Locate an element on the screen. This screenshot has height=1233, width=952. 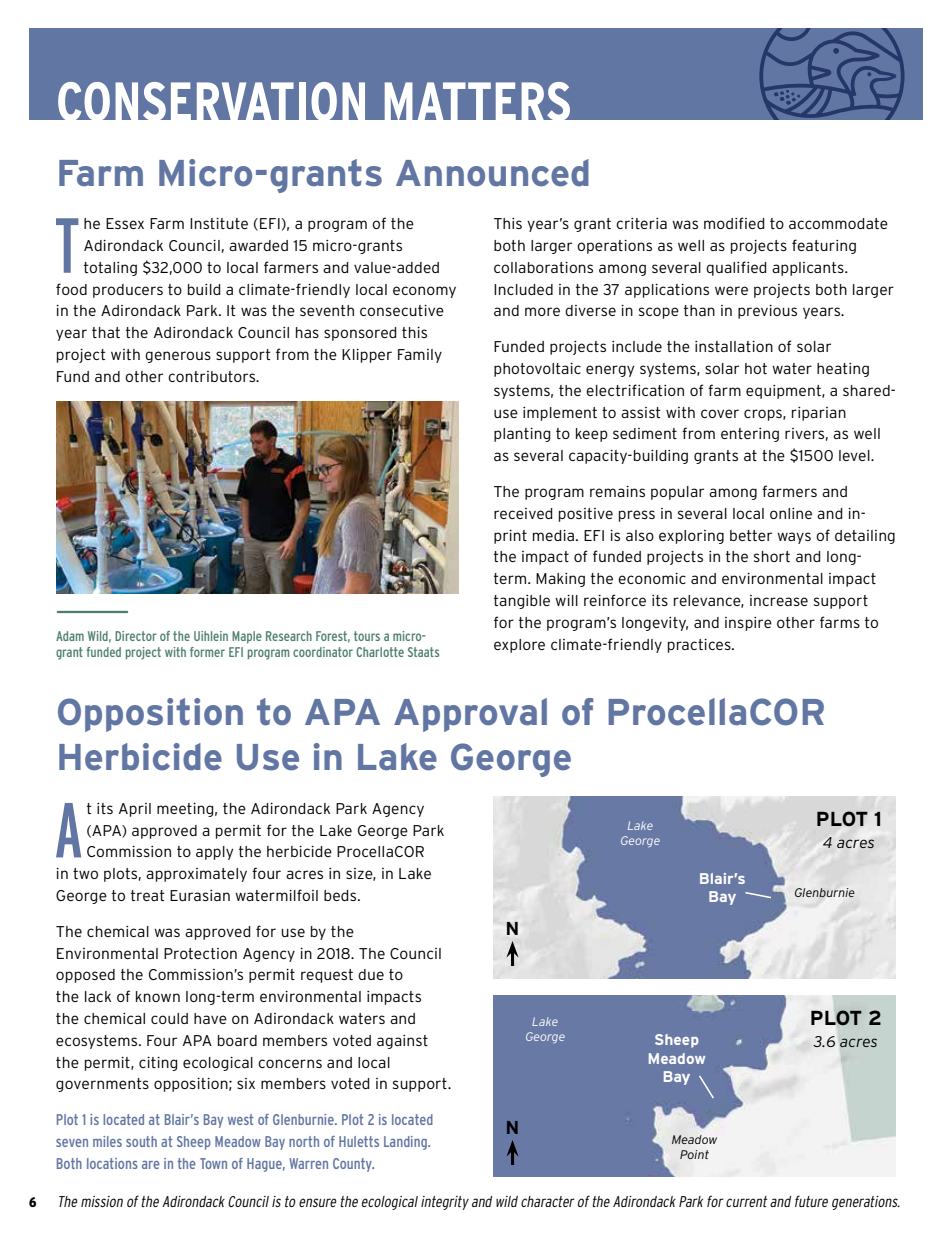
Announced is located at coordinates (492, 173).
